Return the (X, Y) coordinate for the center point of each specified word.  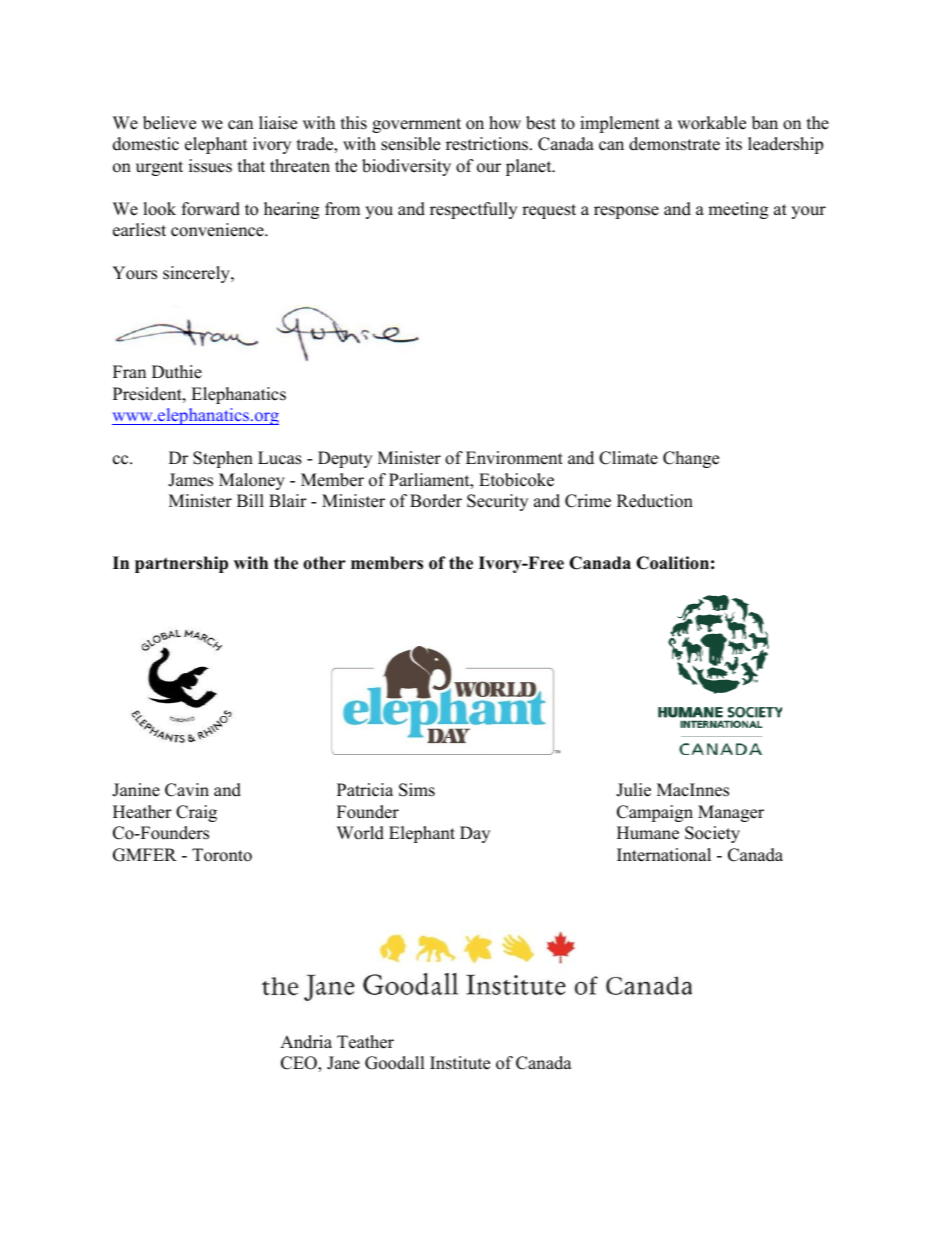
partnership (181, 564)
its (734, 144)
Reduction (655, 501)
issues (210, 166)
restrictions (487, 144)
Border (436, 501)
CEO (300, 1064)
